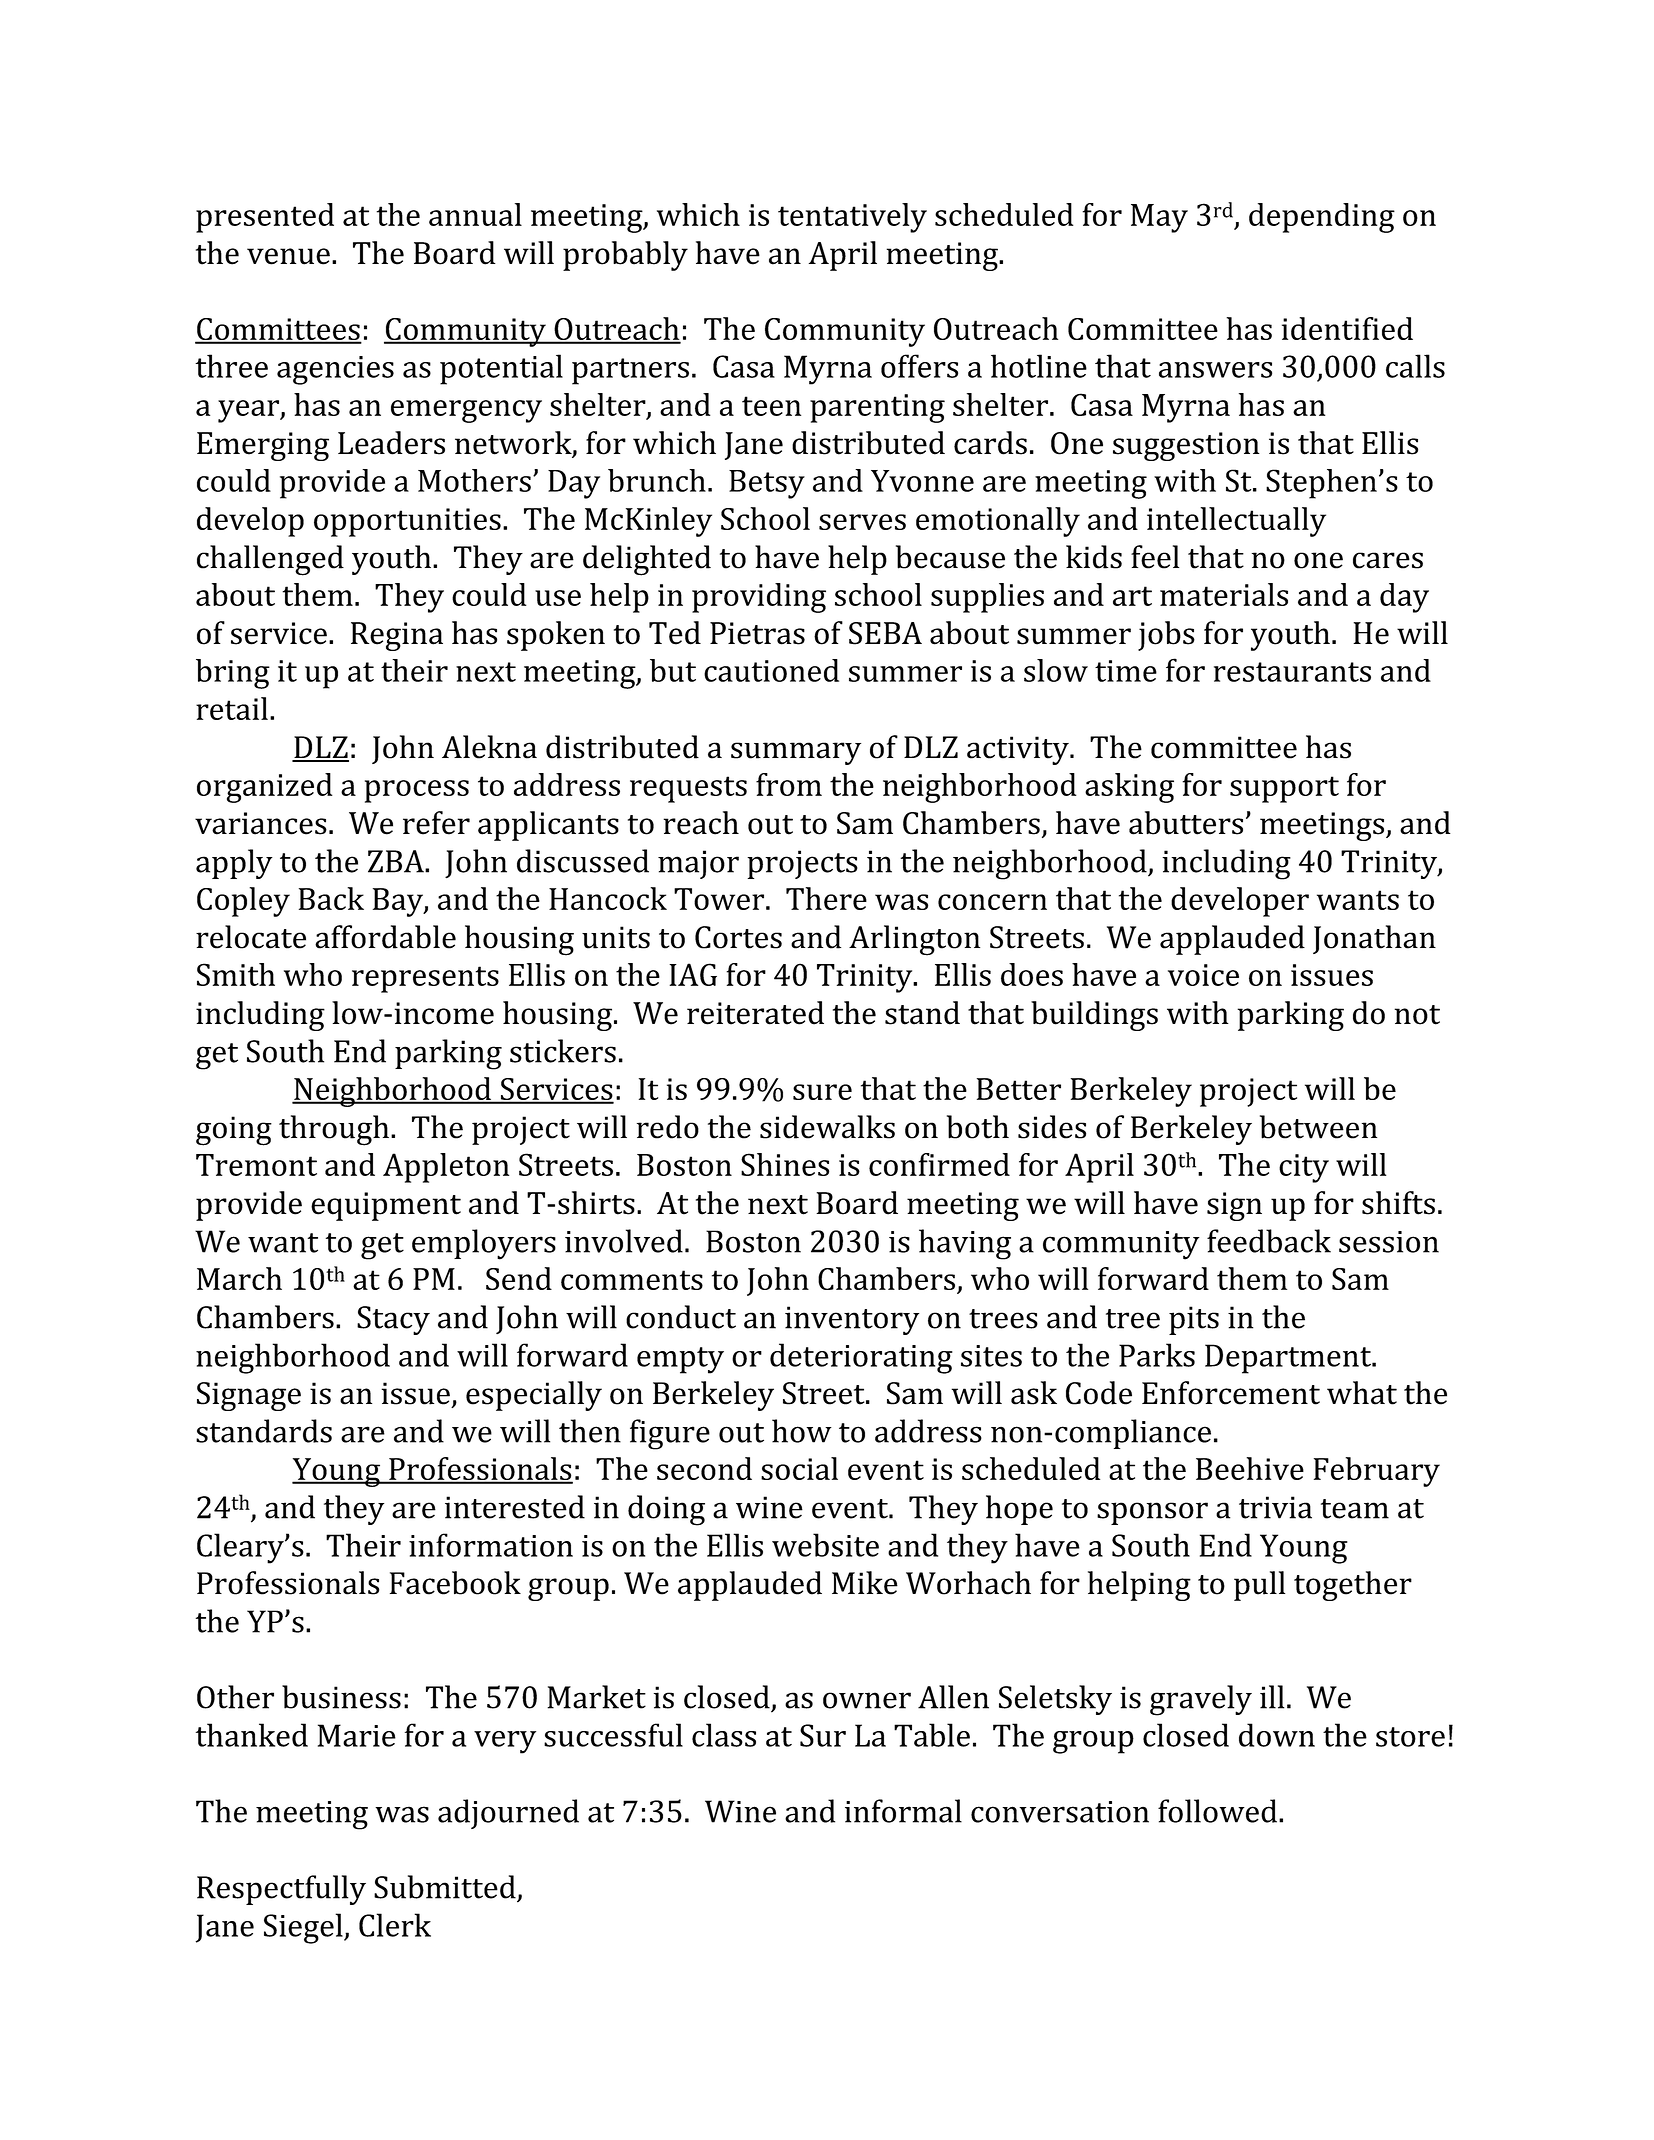 Image resolution: width=1654 pixels, height=2140 pixels. I want to click on from, so click(789, 784).
